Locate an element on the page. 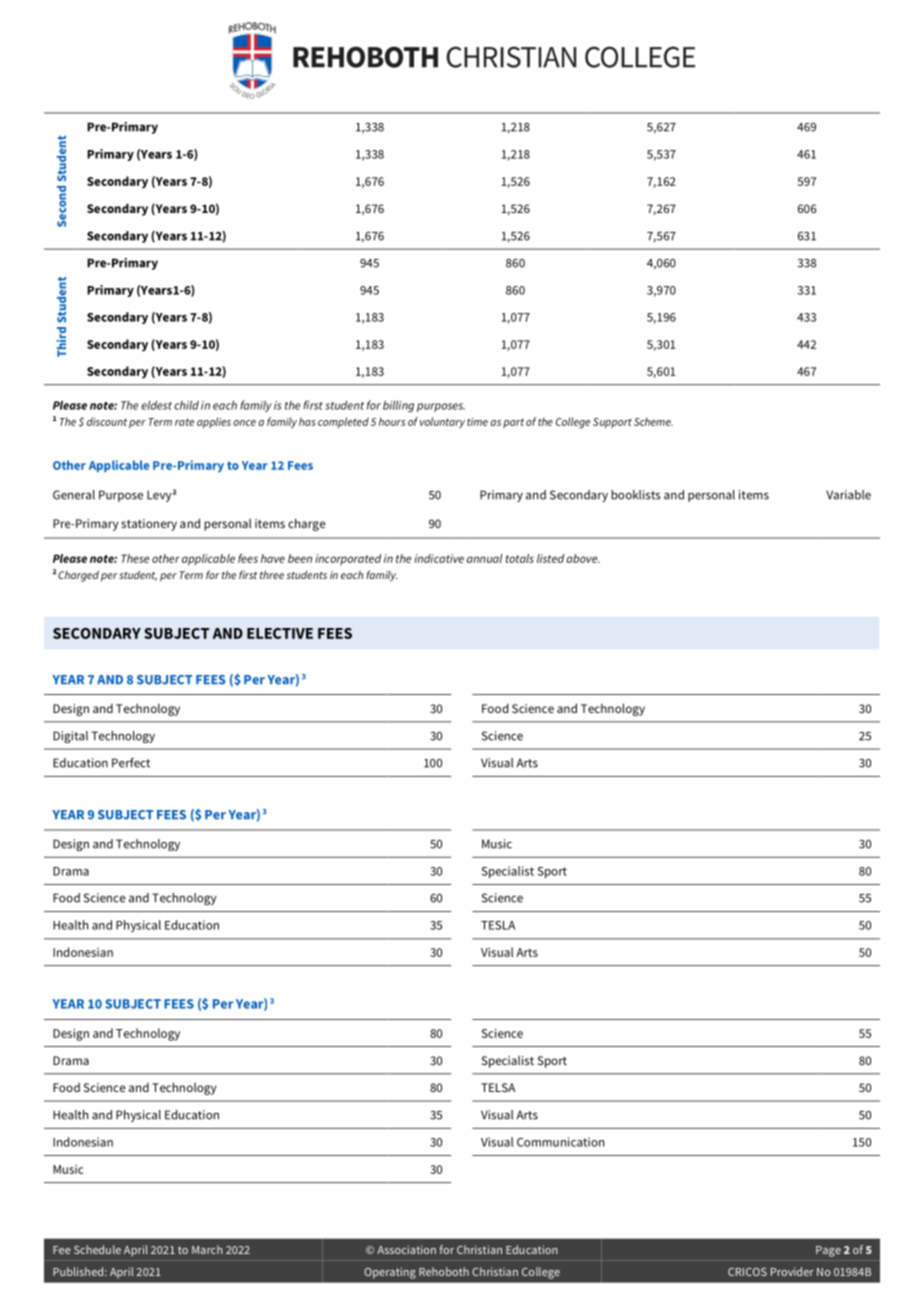 The height and width of the page is (1308, 924). Support is located at coordinates (612, 423).
